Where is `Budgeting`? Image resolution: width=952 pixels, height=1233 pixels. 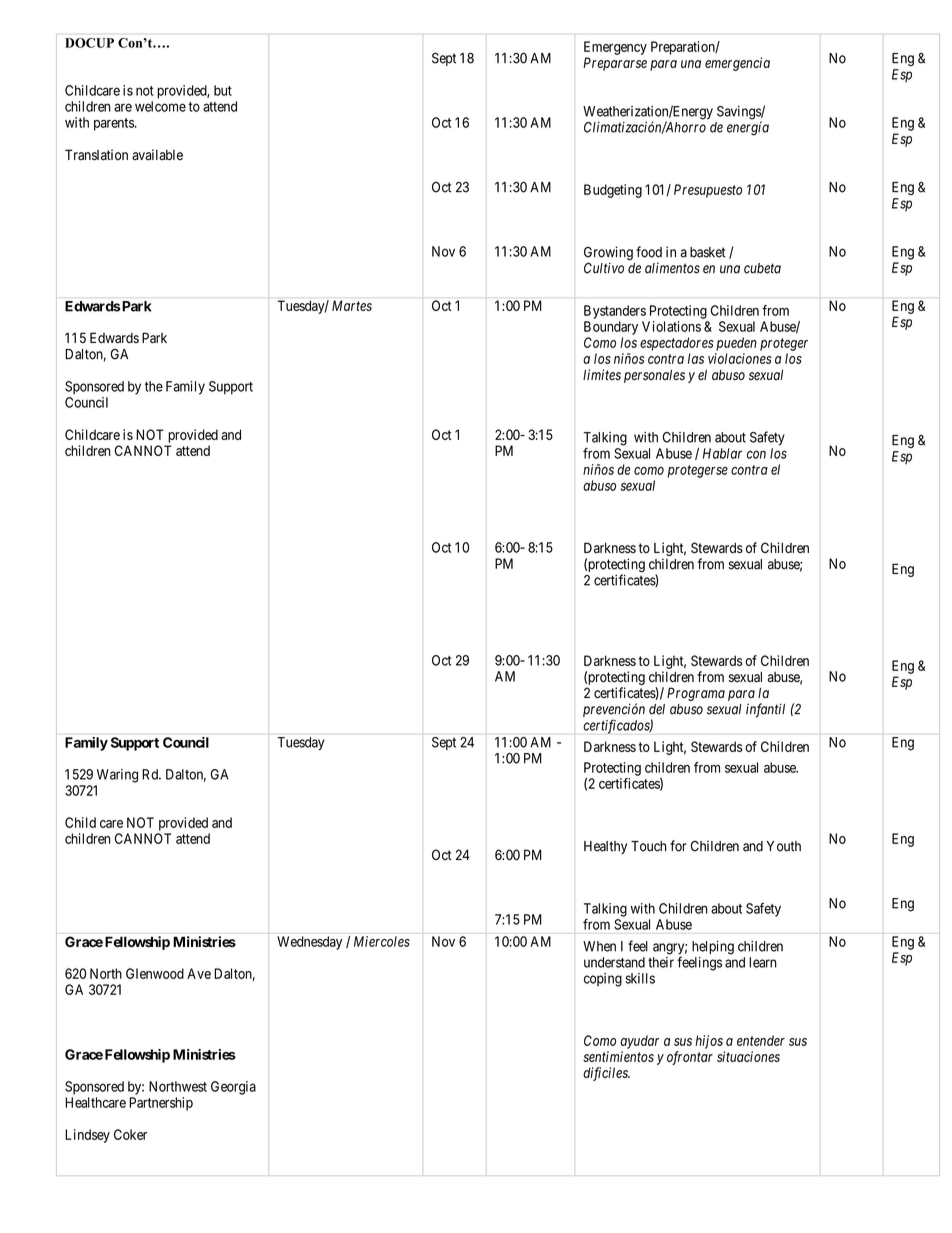 Budgeting is located at coordinates (613, 191).
